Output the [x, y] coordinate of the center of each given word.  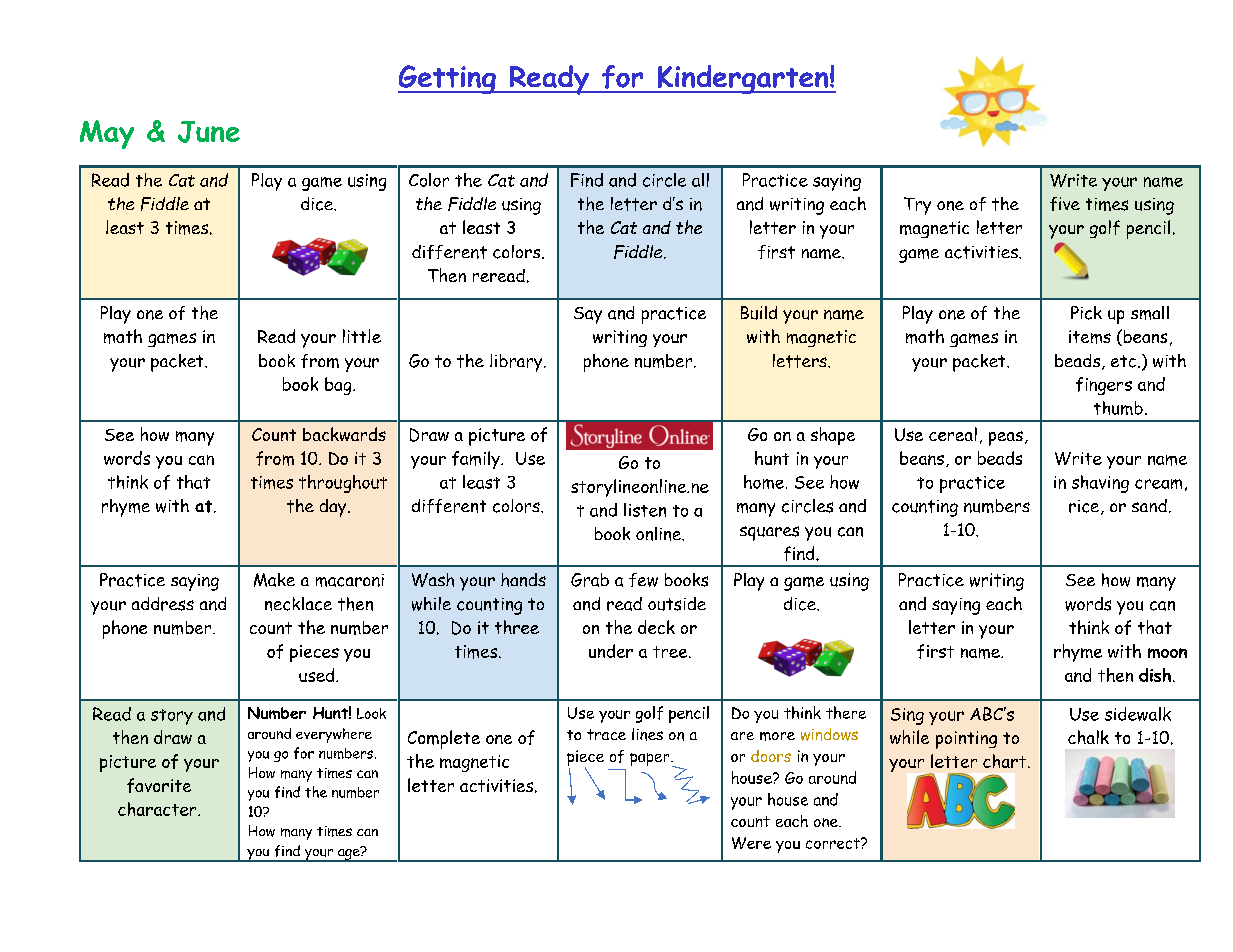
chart [1004, 761]
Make [274, 580]
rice [1085, 507]
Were [751, 843]
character [158, 809]
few [643, 580]
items [1090, 337]
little [362, 336]
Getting [448, 79]
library [517, 363]
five [1065, 204]
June [209, 132]
